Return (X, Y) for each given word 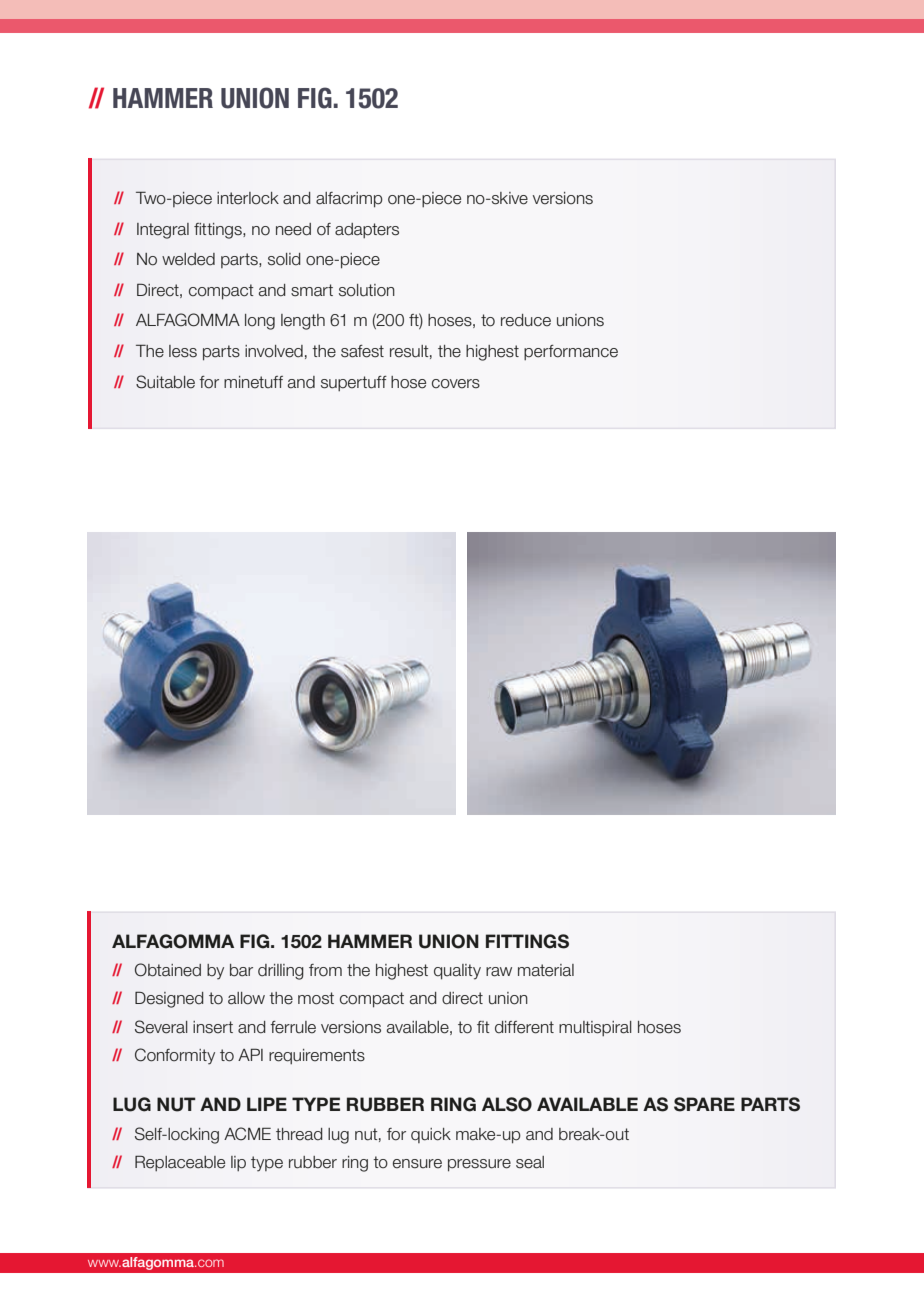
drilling (281, 972)
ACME (247, 1134)
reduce (526, 320)
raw (499, 972)
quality (457, 972)
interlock (248, 198)
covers (456, 384)
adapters (367, 230)
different (524, 1027)
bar (241, 970)
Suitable (165, 382)
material (546, 970)
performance (571, 352)
